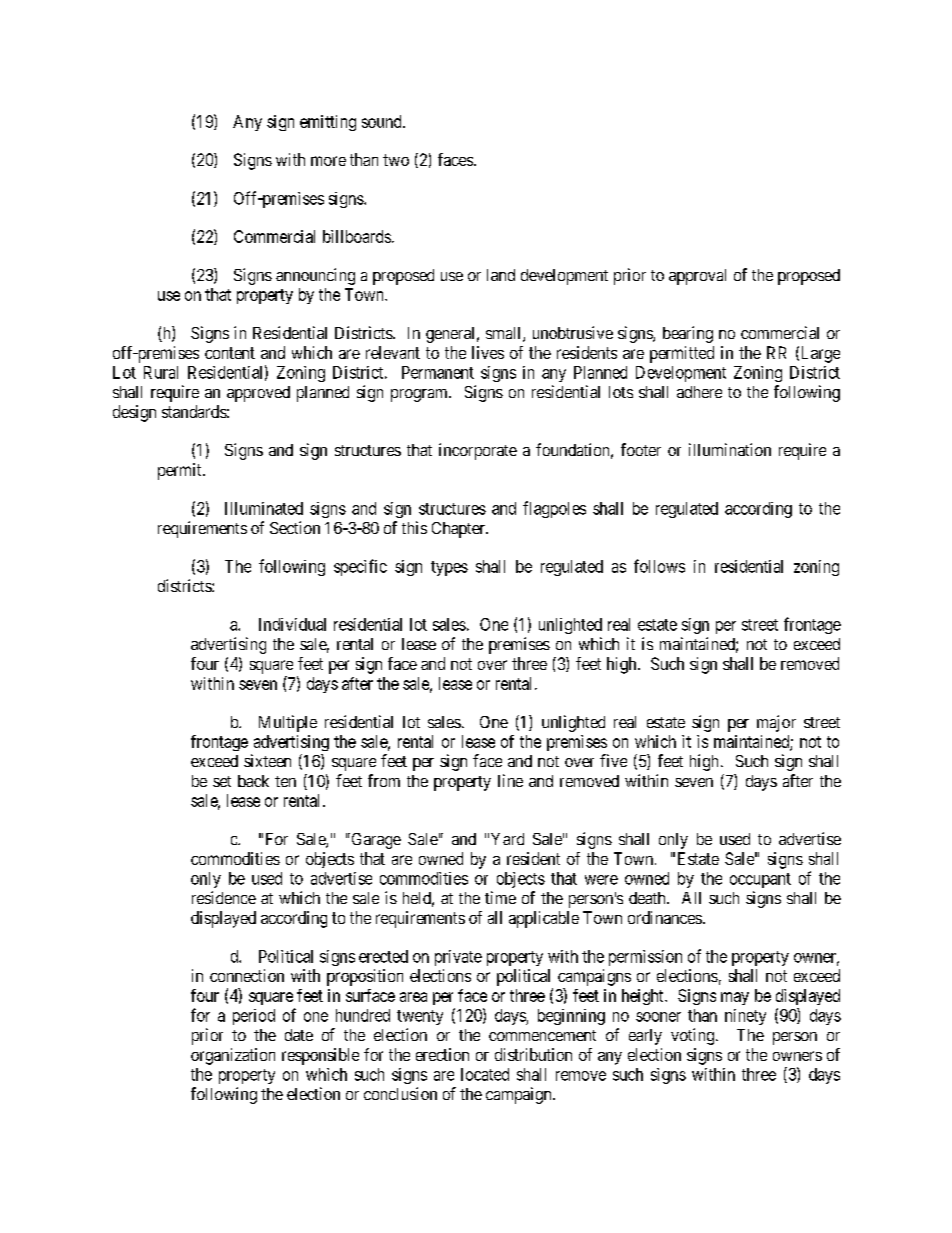  What do you see at coordinates (697, 277) in the screenshot?
I see `approval` at bounding box center [697, 277].
